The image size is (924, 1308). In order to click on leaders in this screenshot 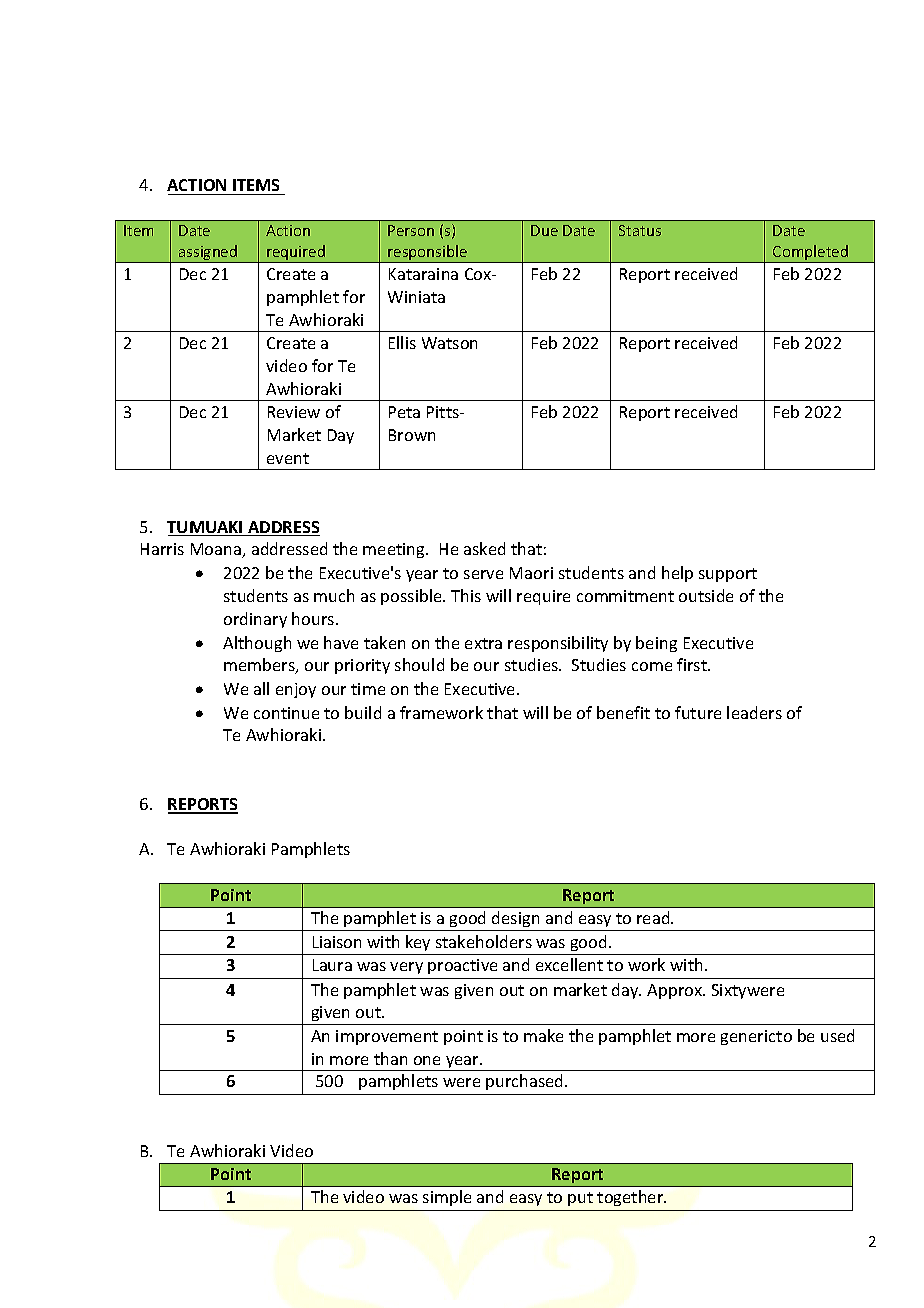, I will do `click(754, 712)`.
